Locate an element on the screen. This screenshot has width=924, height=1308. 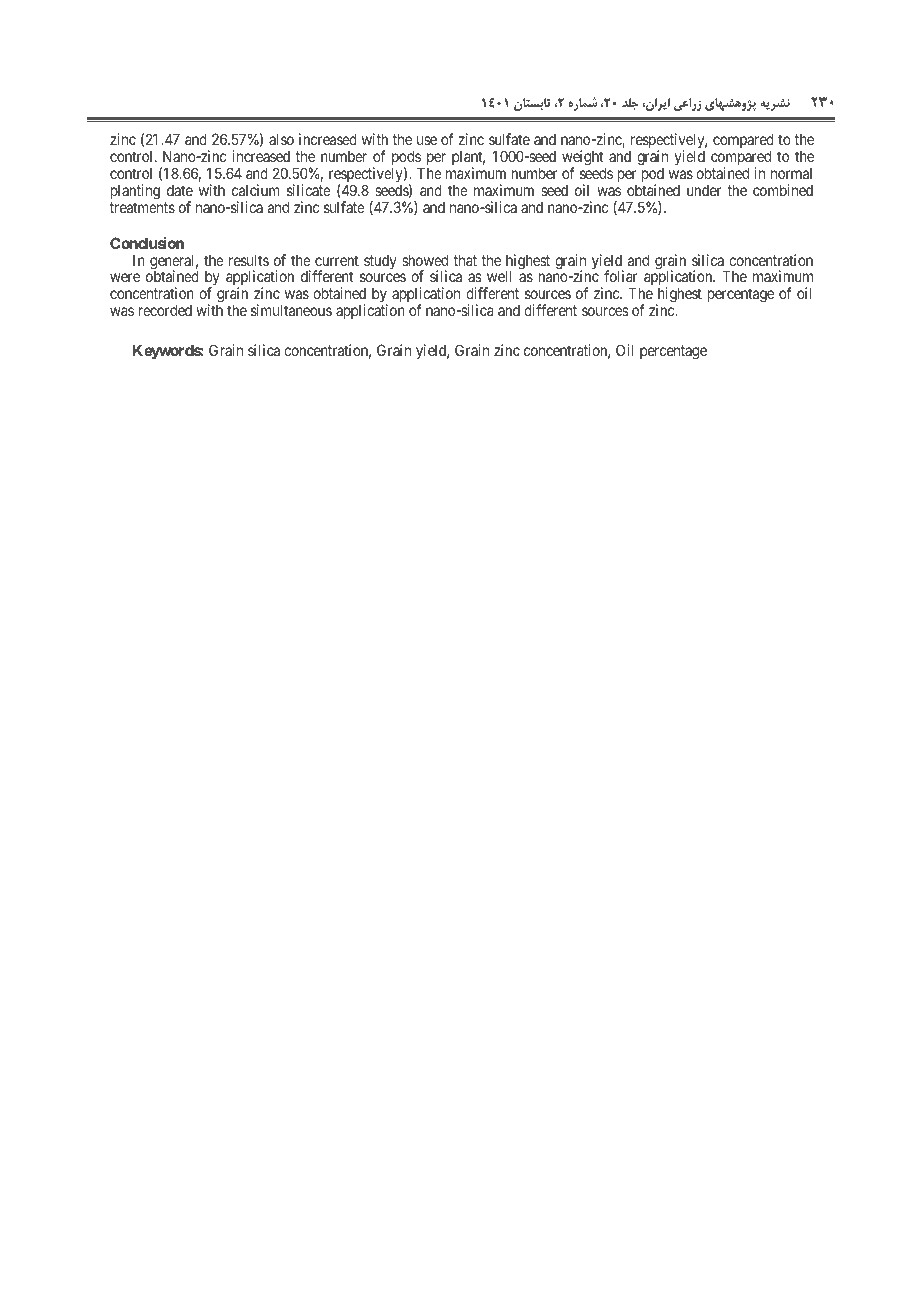
use is located at coordinates (427, 140).
